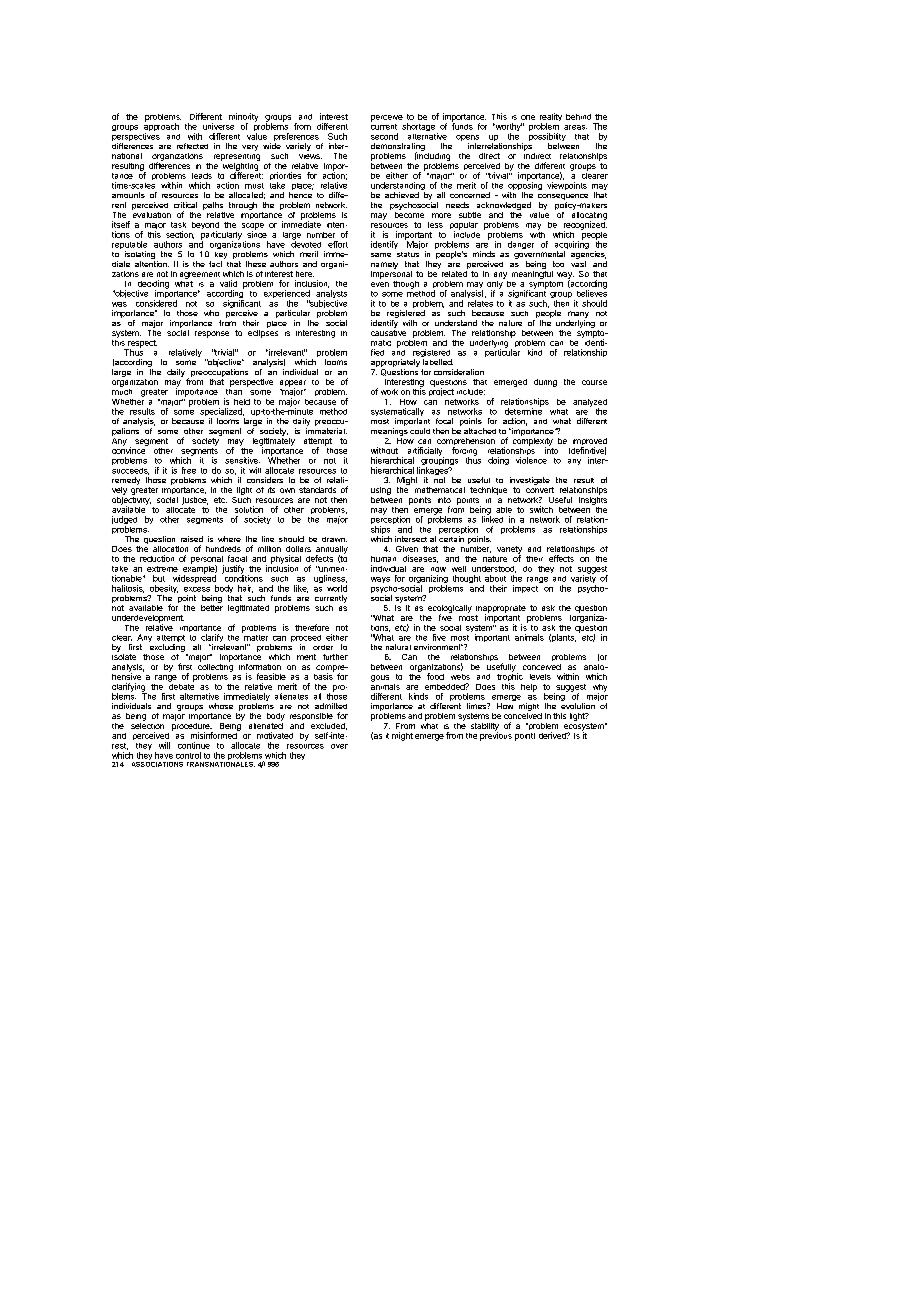 The image size is (924, 1308). I want to click on reflected, so click(192, 146).
